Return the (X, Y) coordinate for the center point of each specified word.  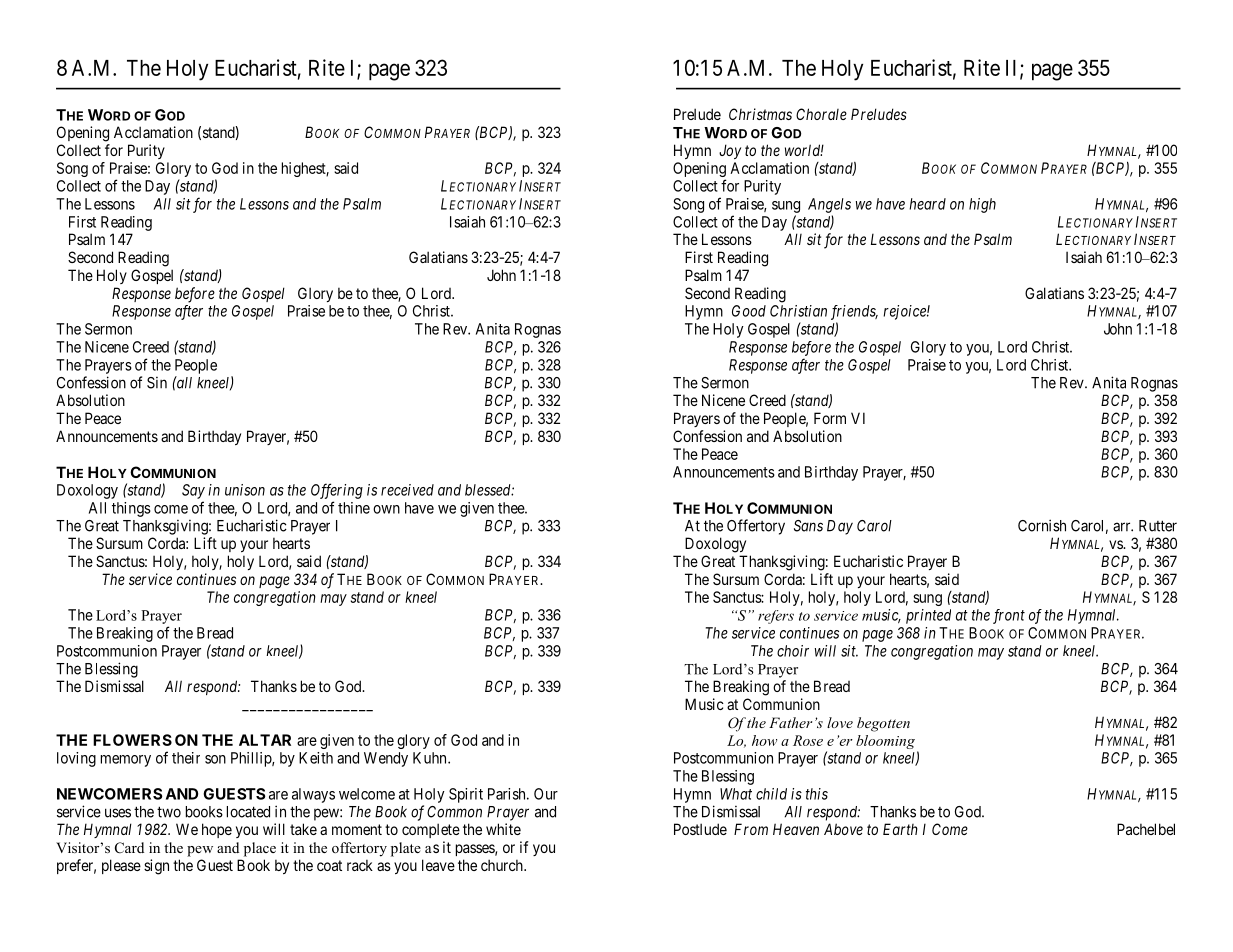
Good (749, 311)
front (1009, 616)
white (503, 829)
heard (927, 204)
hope (217, 830)
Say (193, 491)
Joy (730, 151)
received (407, 490)
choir (793, 651)
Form (830, 418)
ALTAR (265, 740)
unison (245, 490)
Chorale (821, 114)
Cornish (1042, 525)
